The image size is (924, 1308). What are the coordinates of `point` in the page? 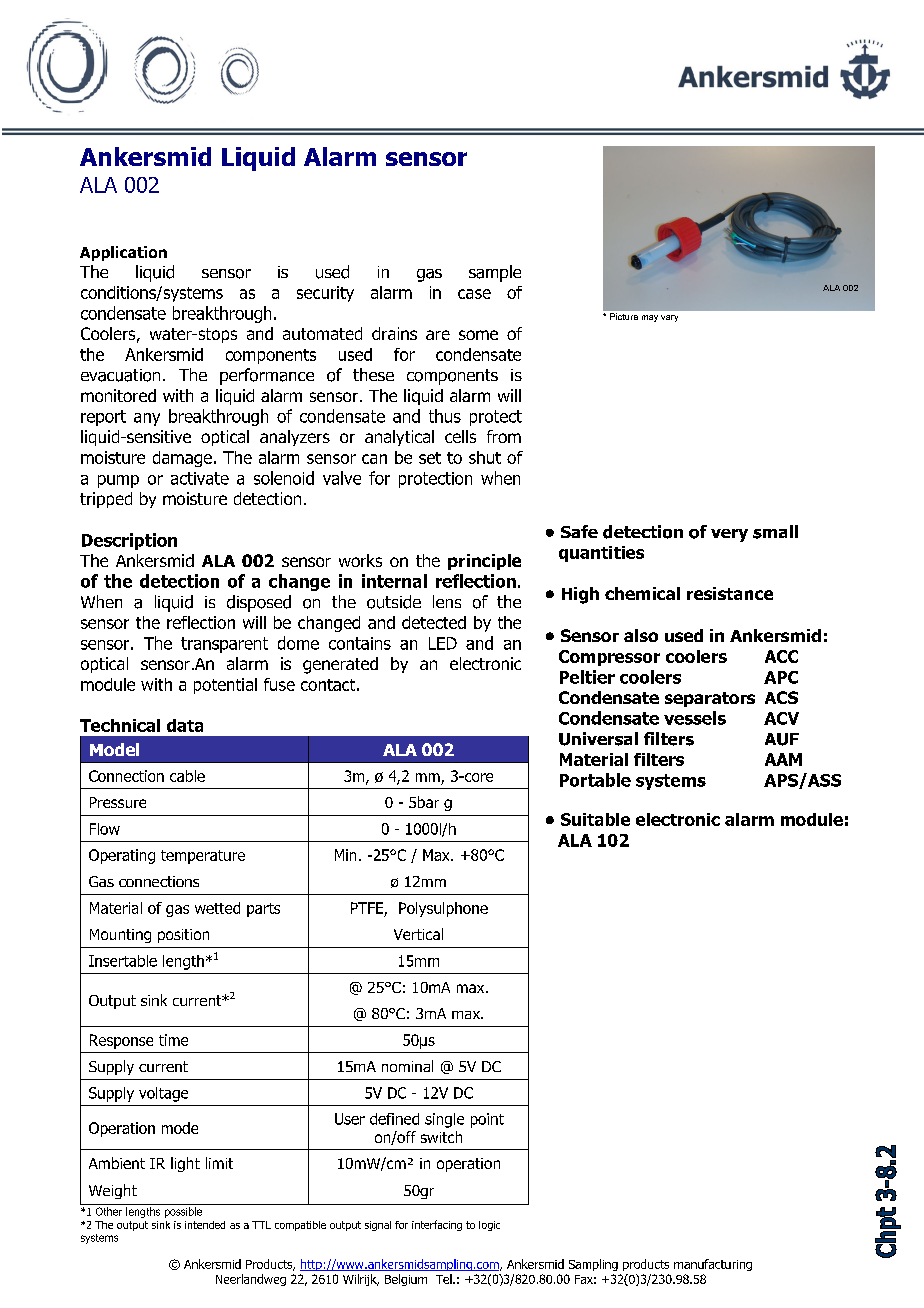 It's located at (487, 1120).
